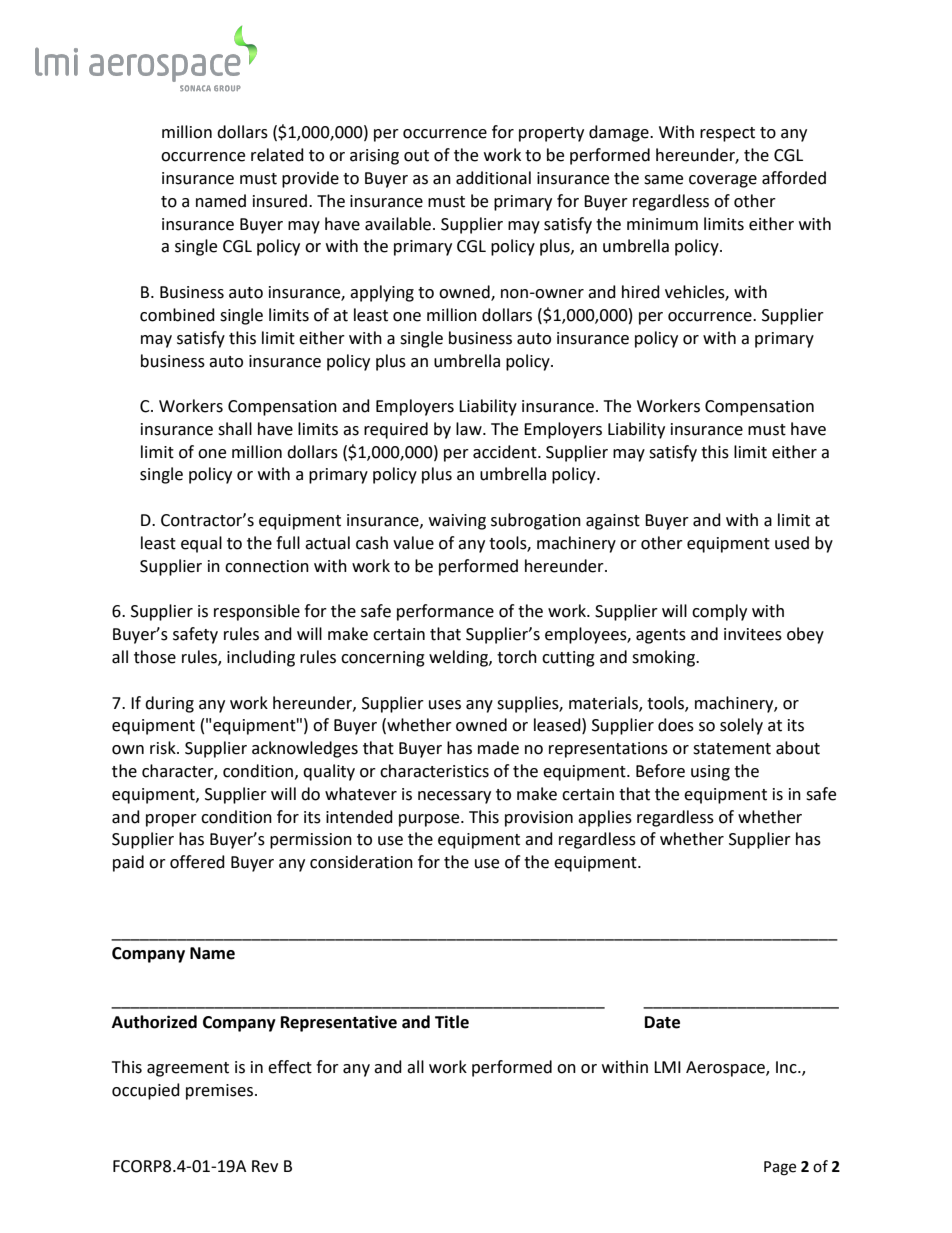 This screenshot has width=952, height=1233. I want to click on law, so click(470, 429).
